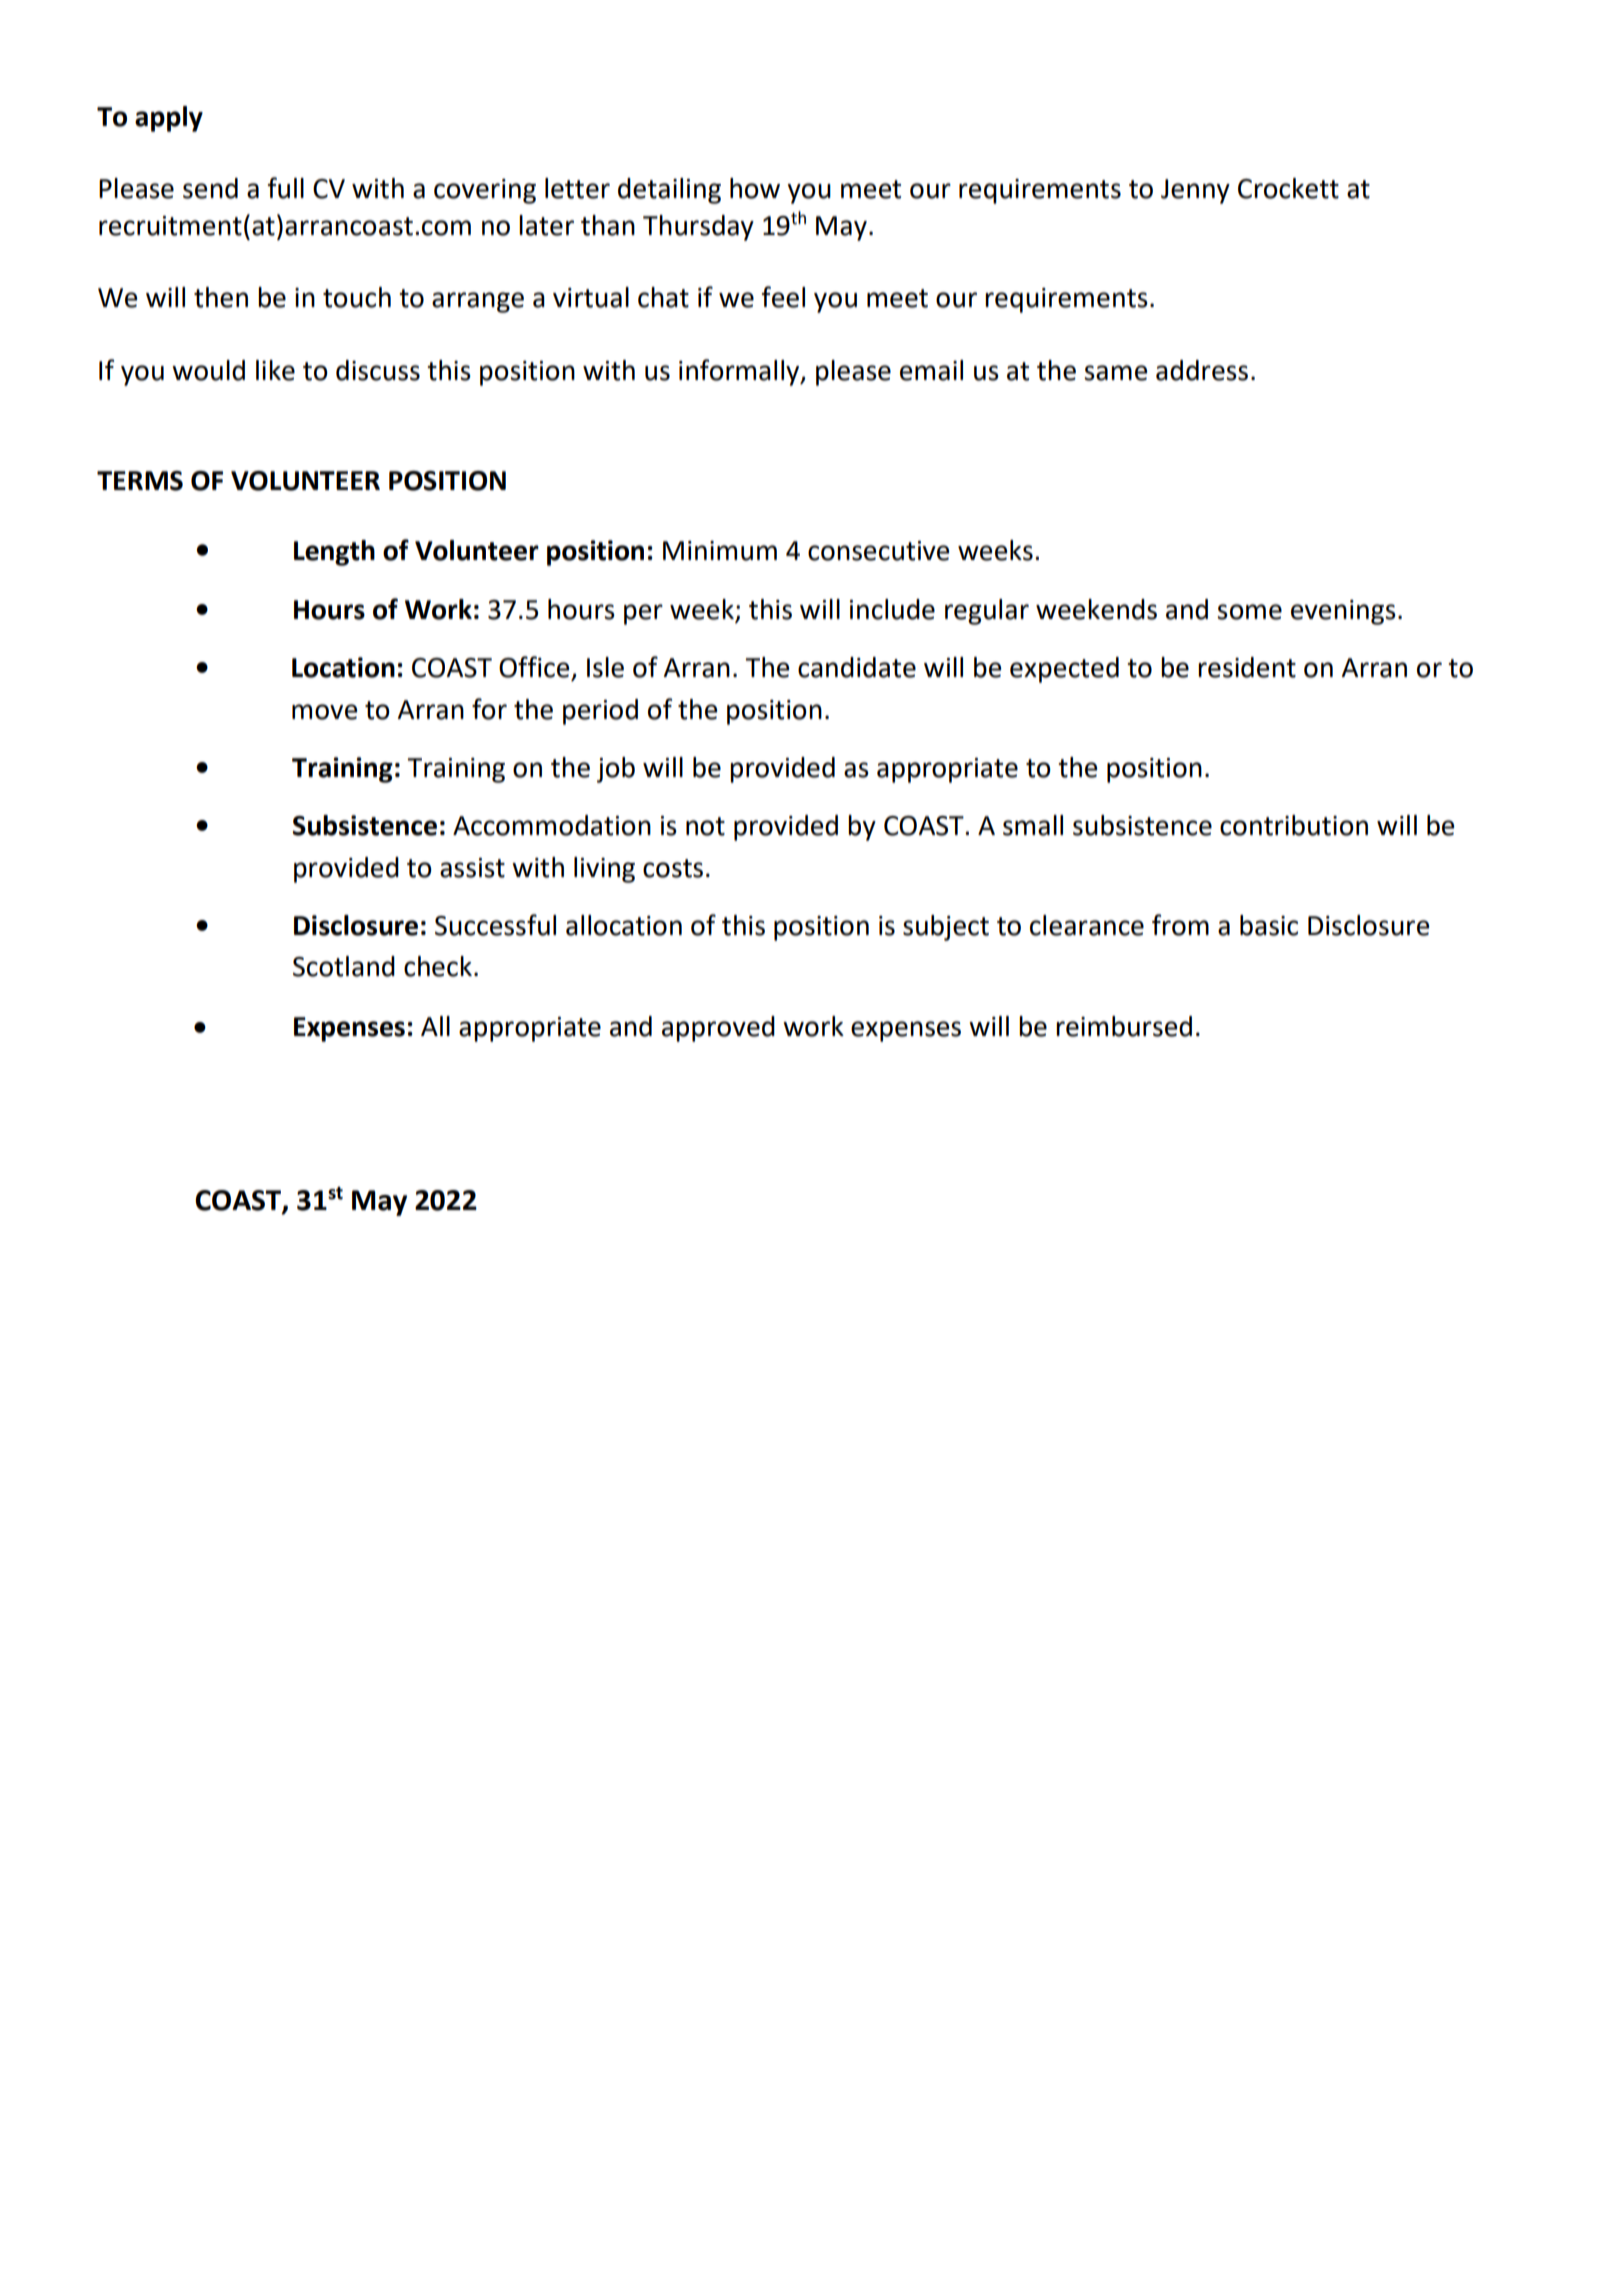 The image size is (1610, 2277). I want to click on Scotland, so click(344, 966).
